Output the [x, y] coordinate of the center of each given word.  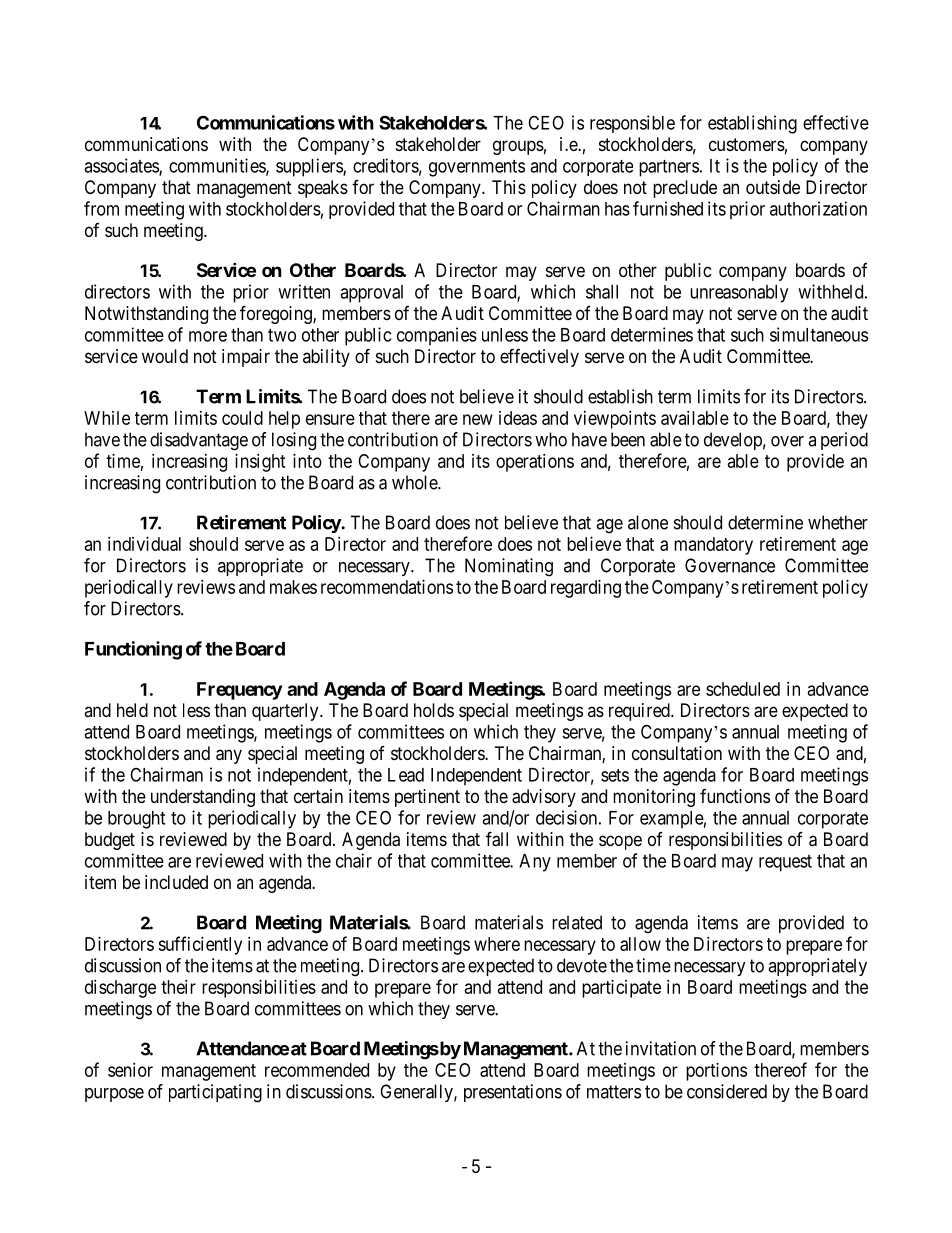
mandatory [713, 546]
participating [215, 1093]
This [509, 187]
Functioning [133, 650]
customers [747, 144]
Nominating [509, 567]
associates [122, 166]
